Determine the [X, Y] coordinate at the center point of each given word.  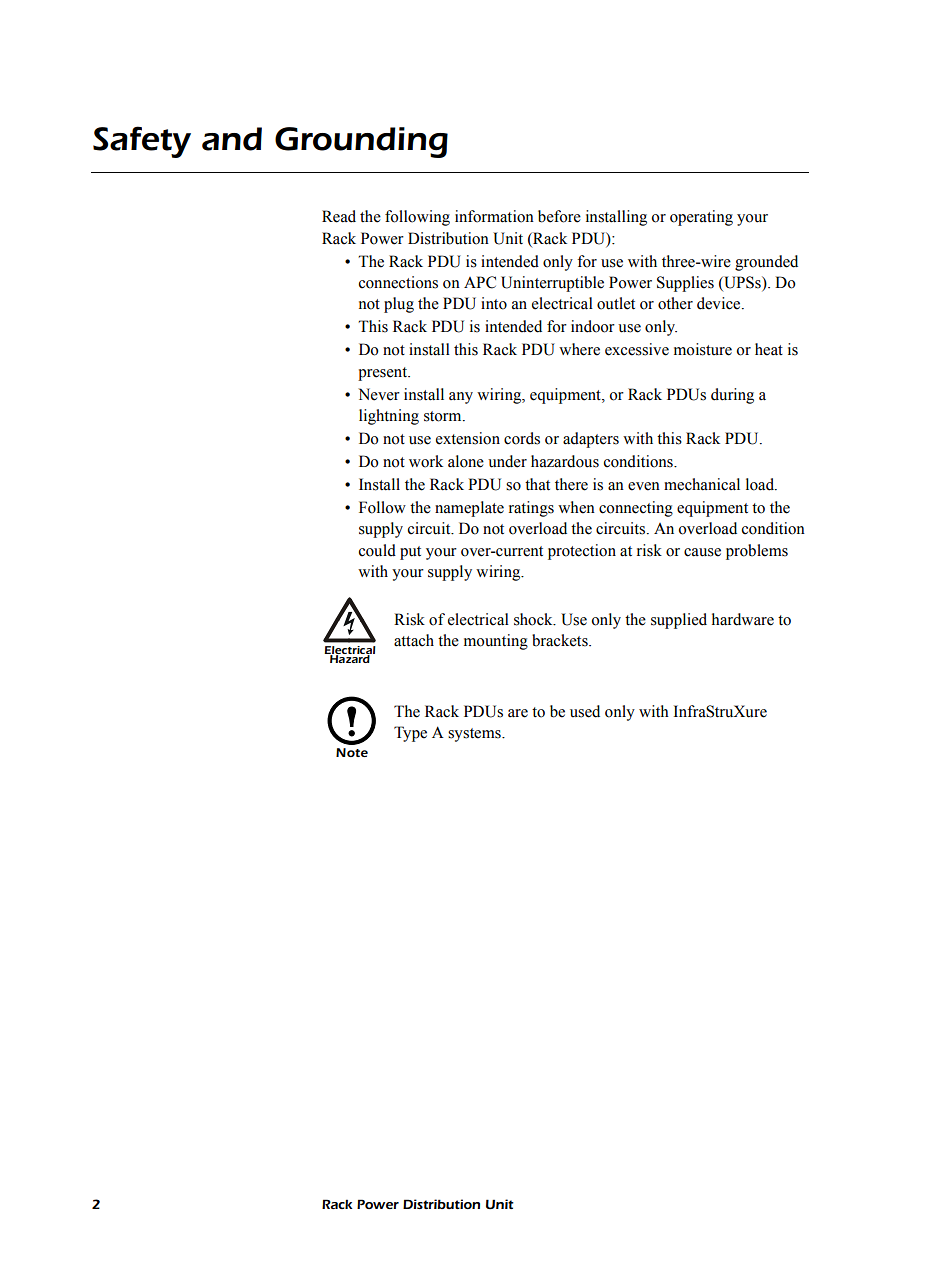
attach [414, 640]
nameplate [469, 509]
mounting [496, 642]
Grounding [361, 142]
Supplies [685, 284]
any [461, 398]
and [232, 139]
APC [480, 282]
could [377, 550]
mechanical [702, 484]
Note [352, 752]
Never [379, 394]
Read [339, 216]
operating [701, 218]
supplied [679, 621]
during [732, 396]
